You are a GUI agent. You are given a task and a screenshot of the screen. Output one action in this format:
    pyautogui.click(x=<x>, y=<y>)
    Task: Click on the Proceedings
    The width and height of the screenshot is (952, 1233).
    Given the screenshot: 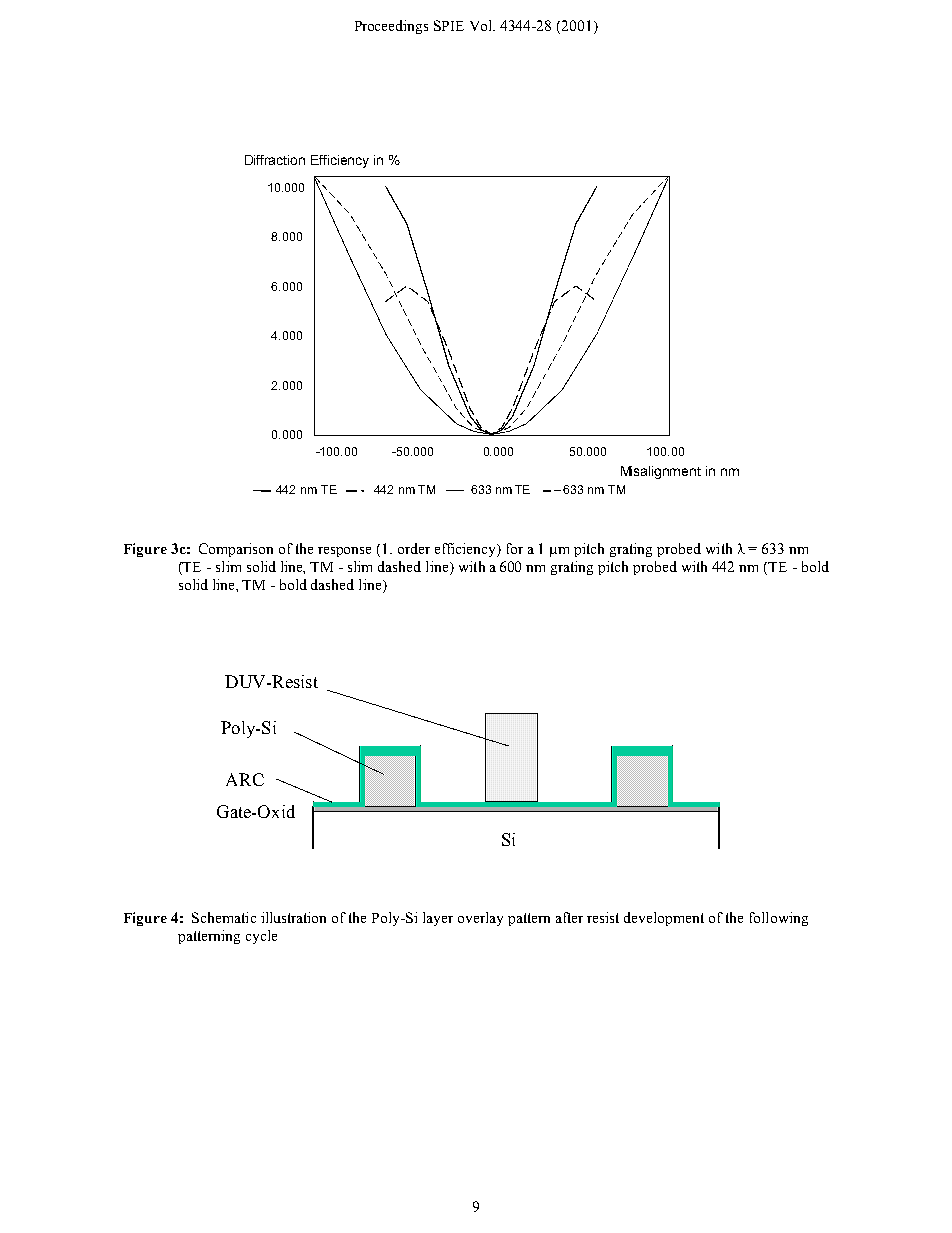 What is the action you would take?
    pyautogui.click(x=391, y=27)
